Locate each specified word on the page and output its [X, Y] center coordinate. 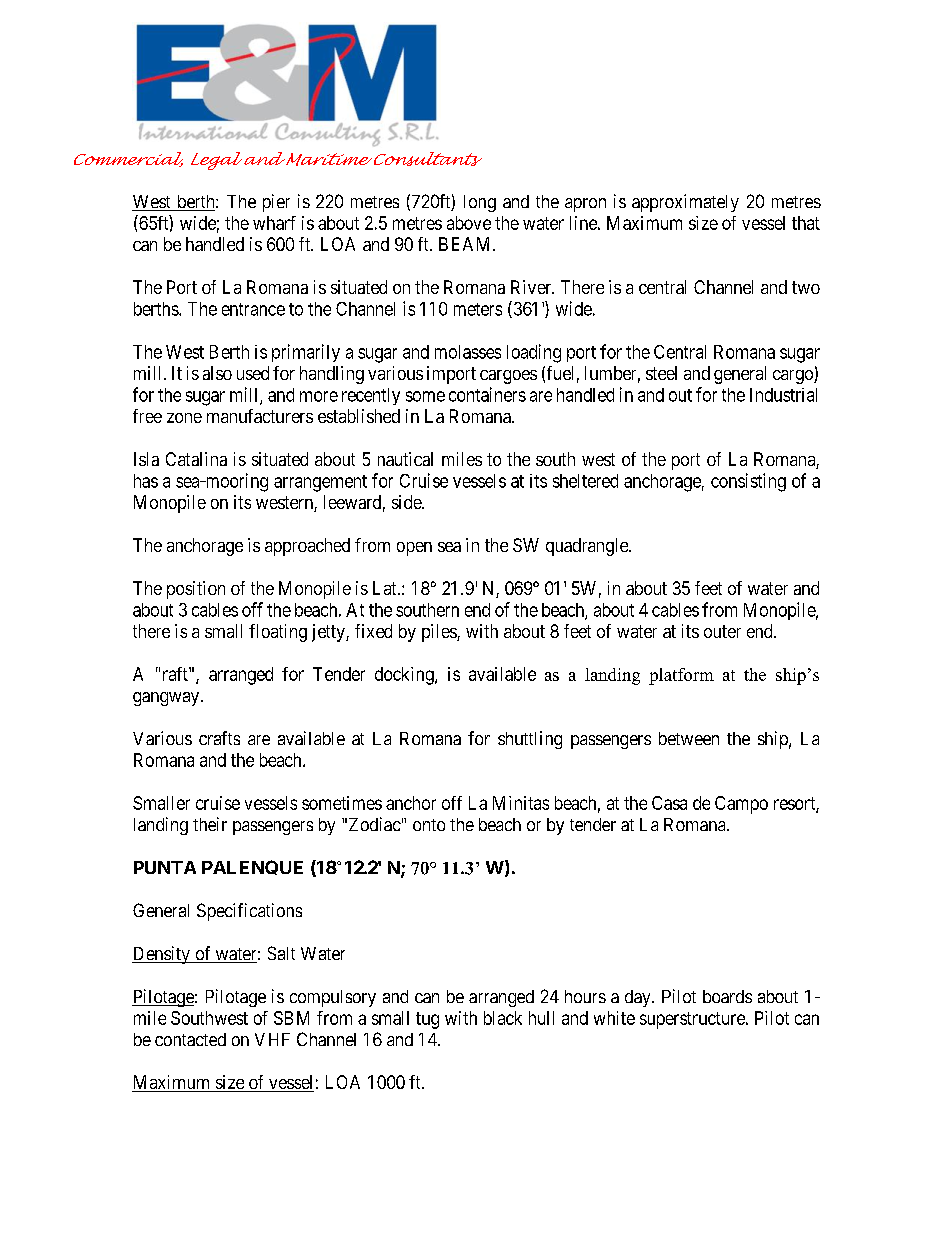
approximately [685, 203]
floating [278, 633]
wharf [274, 223]
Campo [741, 805]
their [210, 824]
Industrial [783, 395]
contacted [190, 1039]
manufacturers [260, 416]
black [503, 1018]
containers [487, 394]
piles [440, 633]
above [469, 223]
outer [722, 631]
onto [429, 825]
